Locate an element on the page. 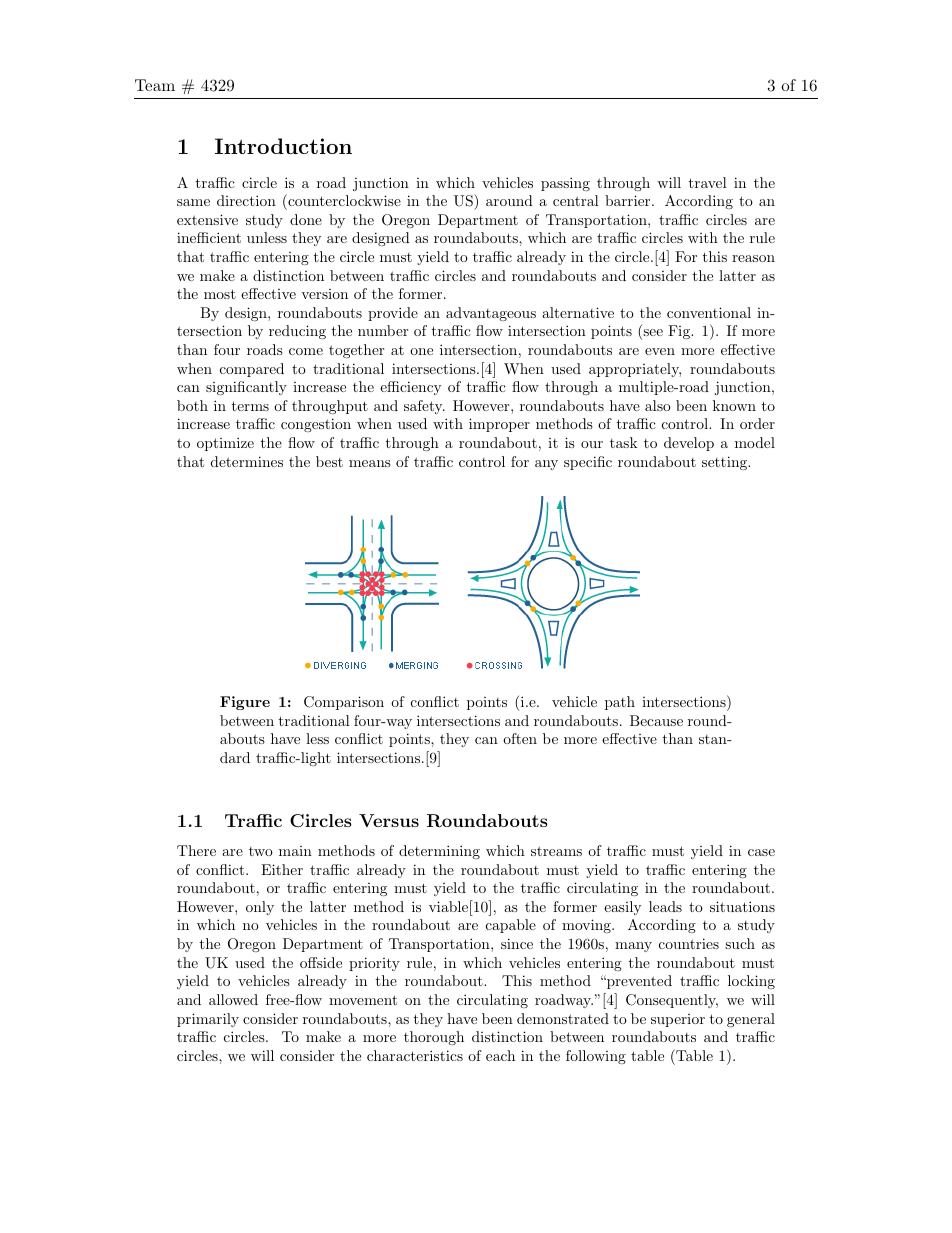 This document has width=952, height=1233. setting is located at coordinates (726, 463).
